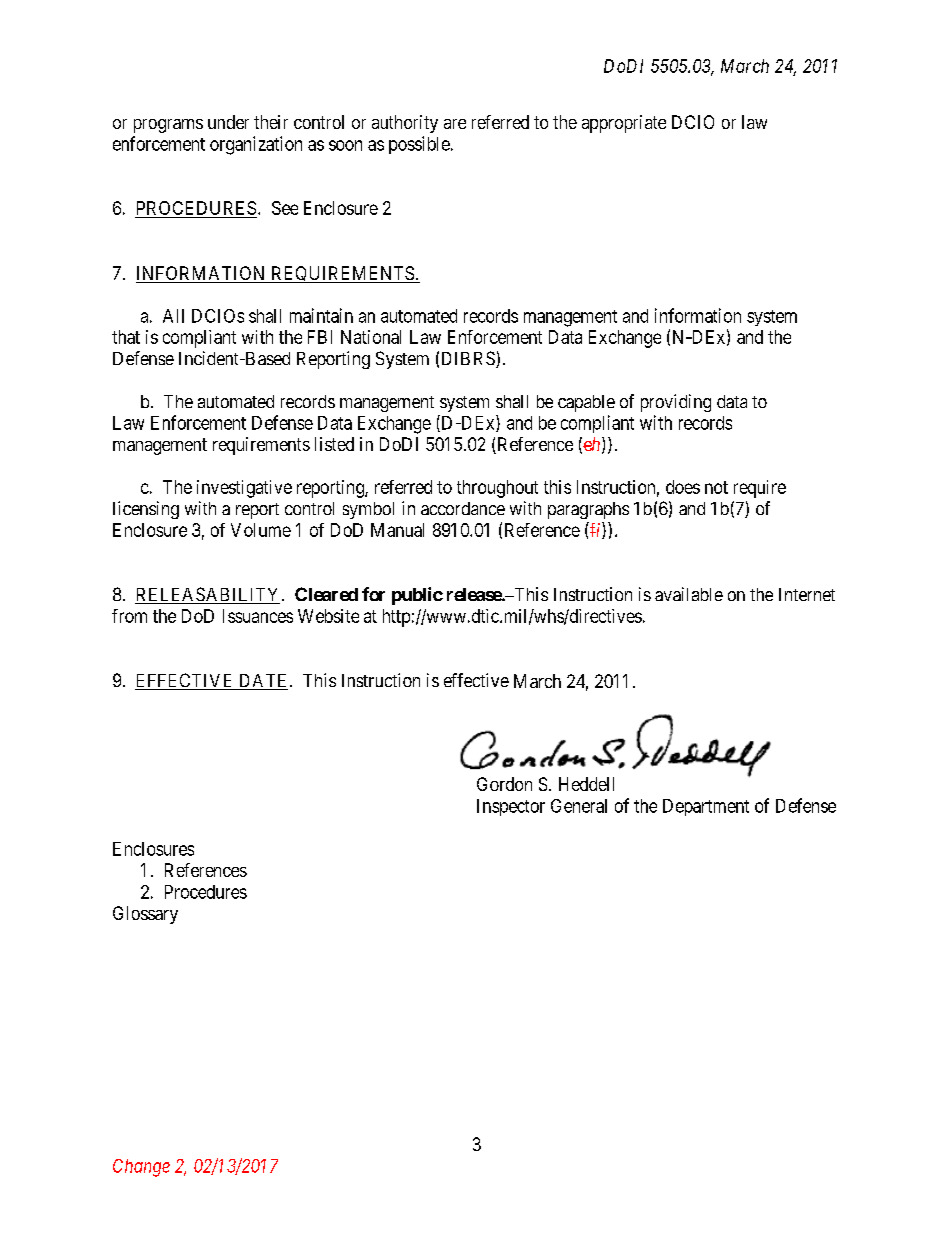 The image size is (952, 1233). Describe the element at coordinates (228, 122) in the page. I see `under` at that location.
